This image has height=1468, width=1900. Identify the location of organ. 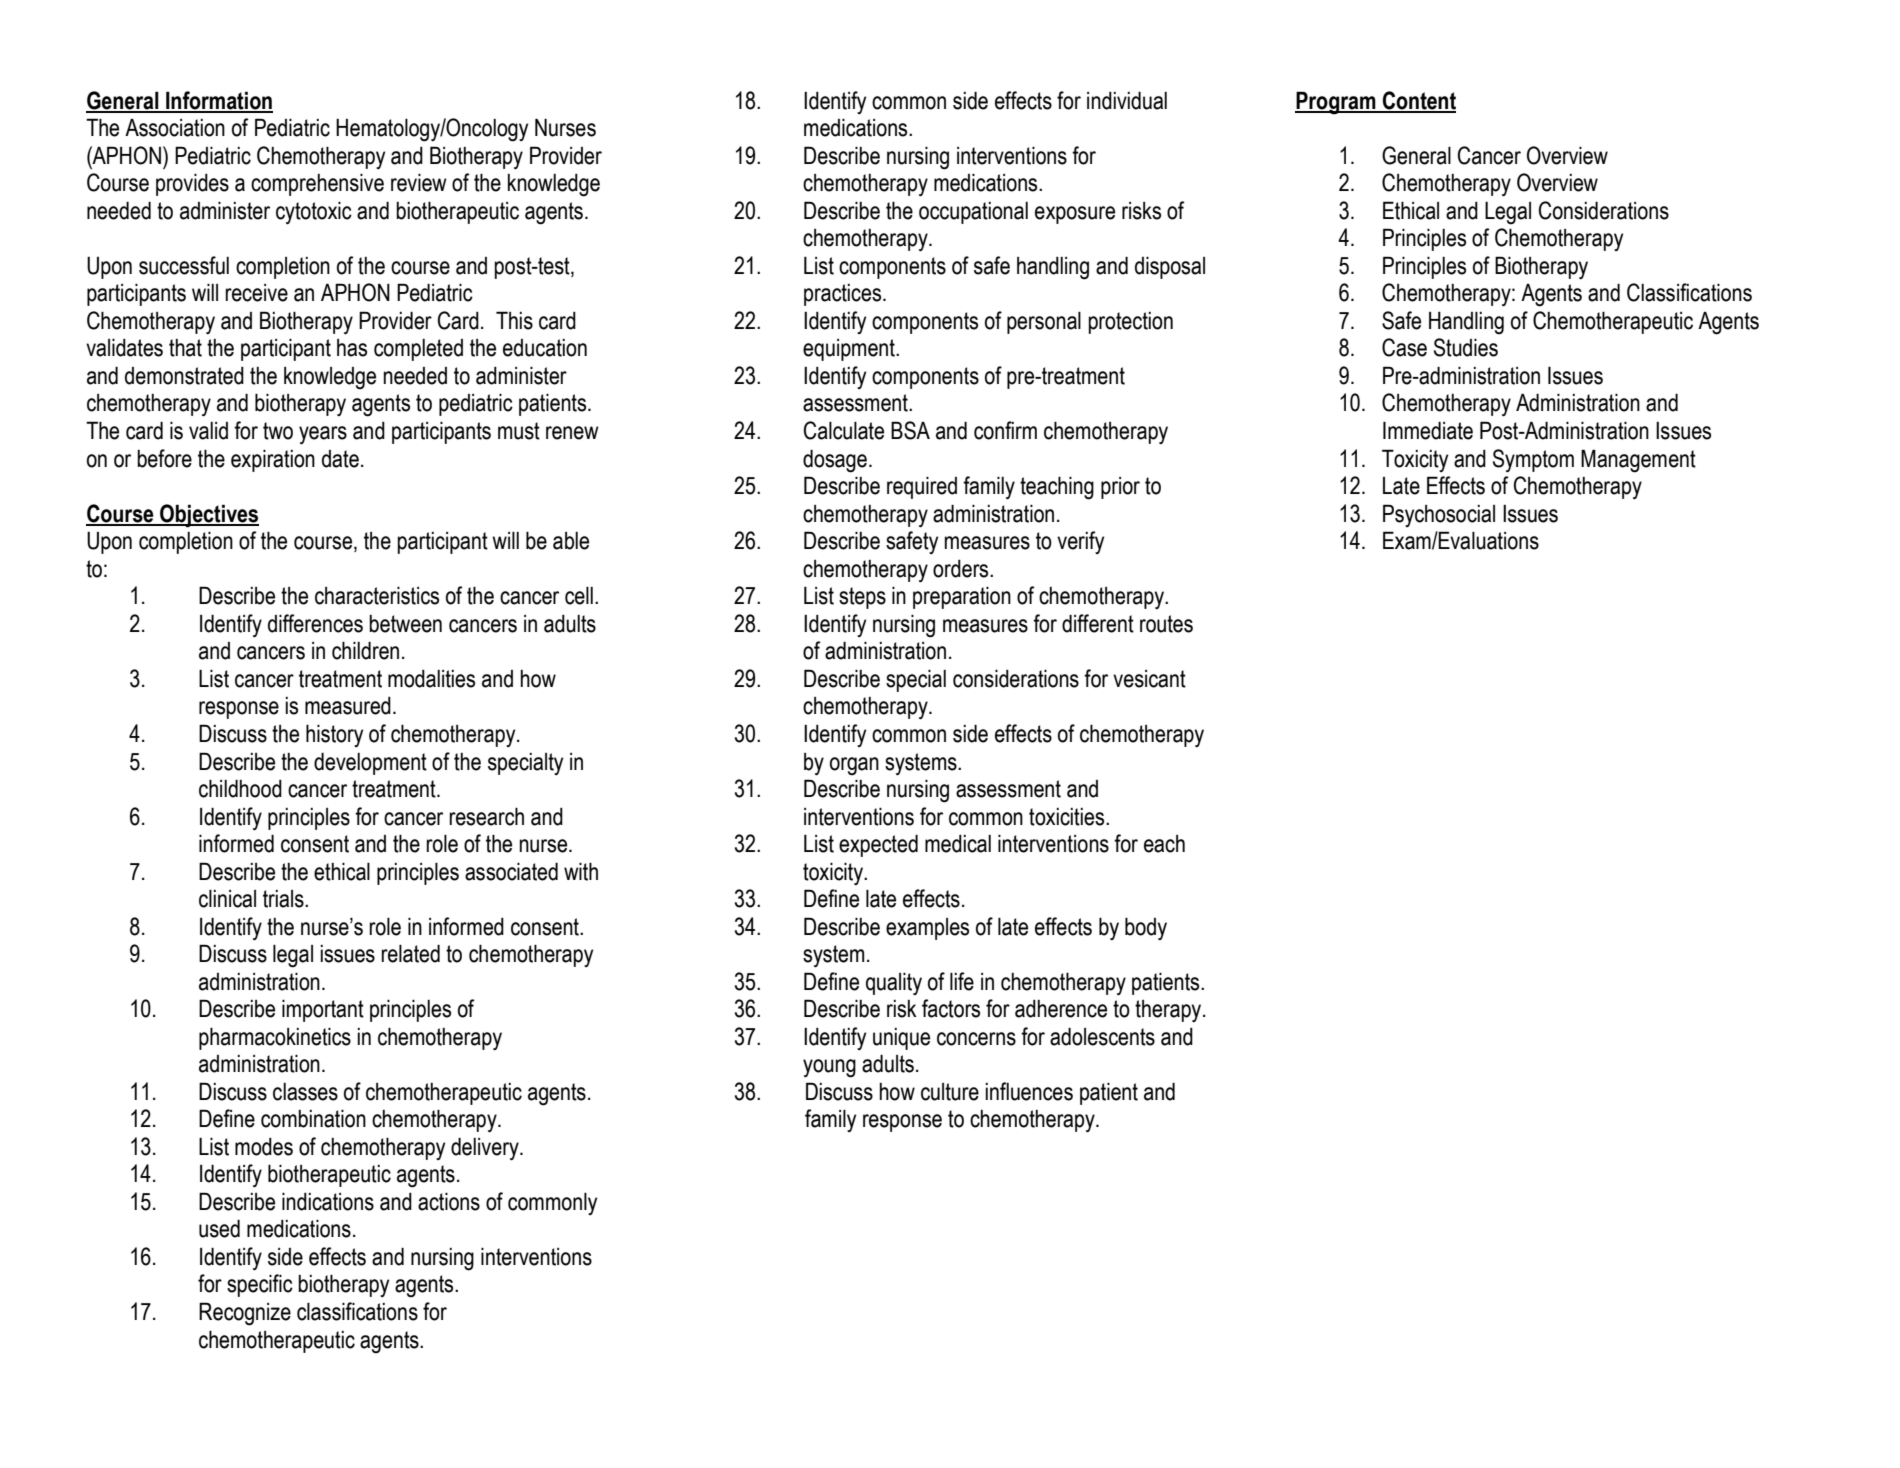
(854, 766).
